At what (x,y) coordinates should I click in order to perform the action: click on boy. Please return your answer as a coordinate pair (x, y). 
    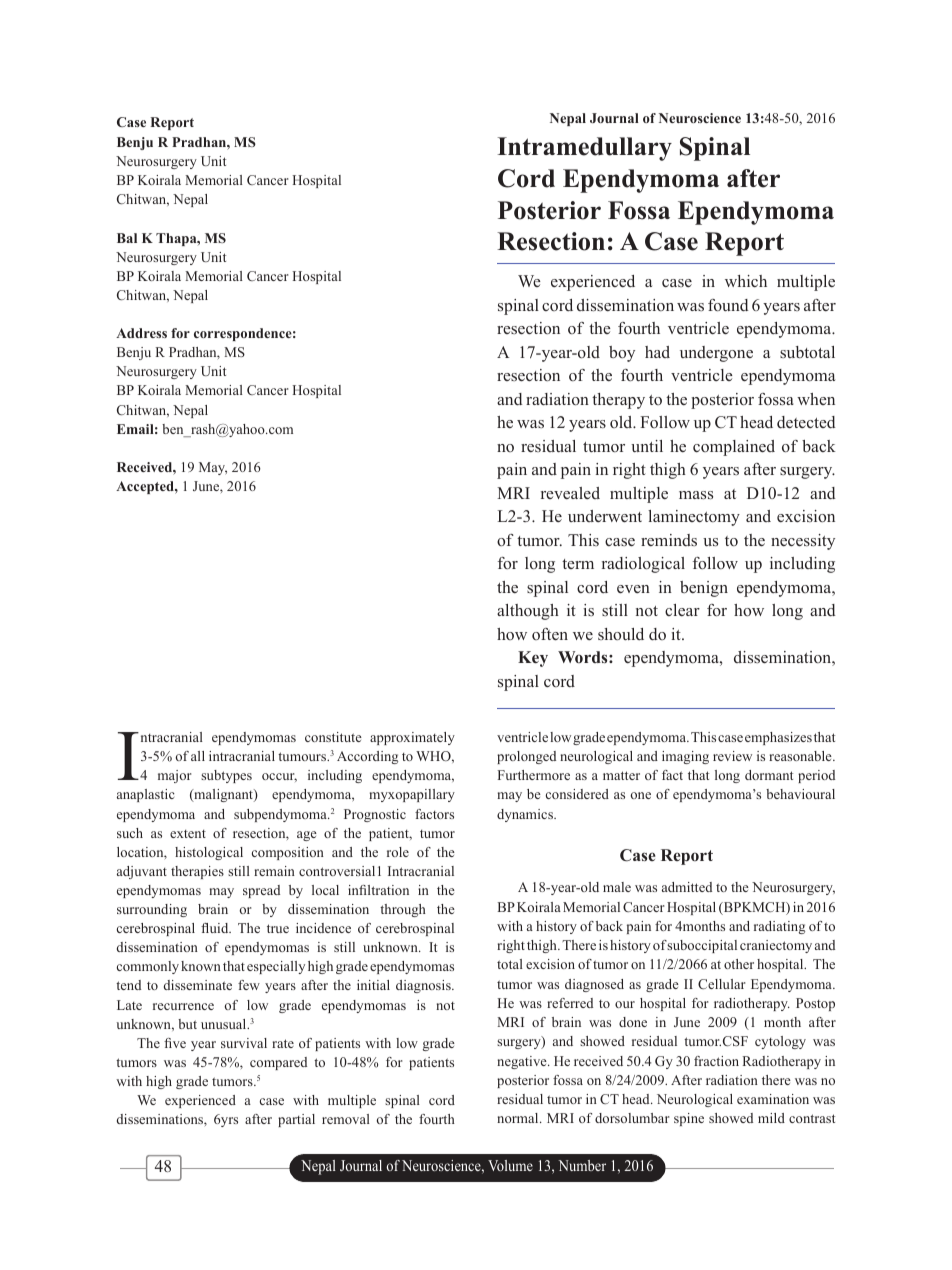
    Looking at the image, I should click on (622, 354).
